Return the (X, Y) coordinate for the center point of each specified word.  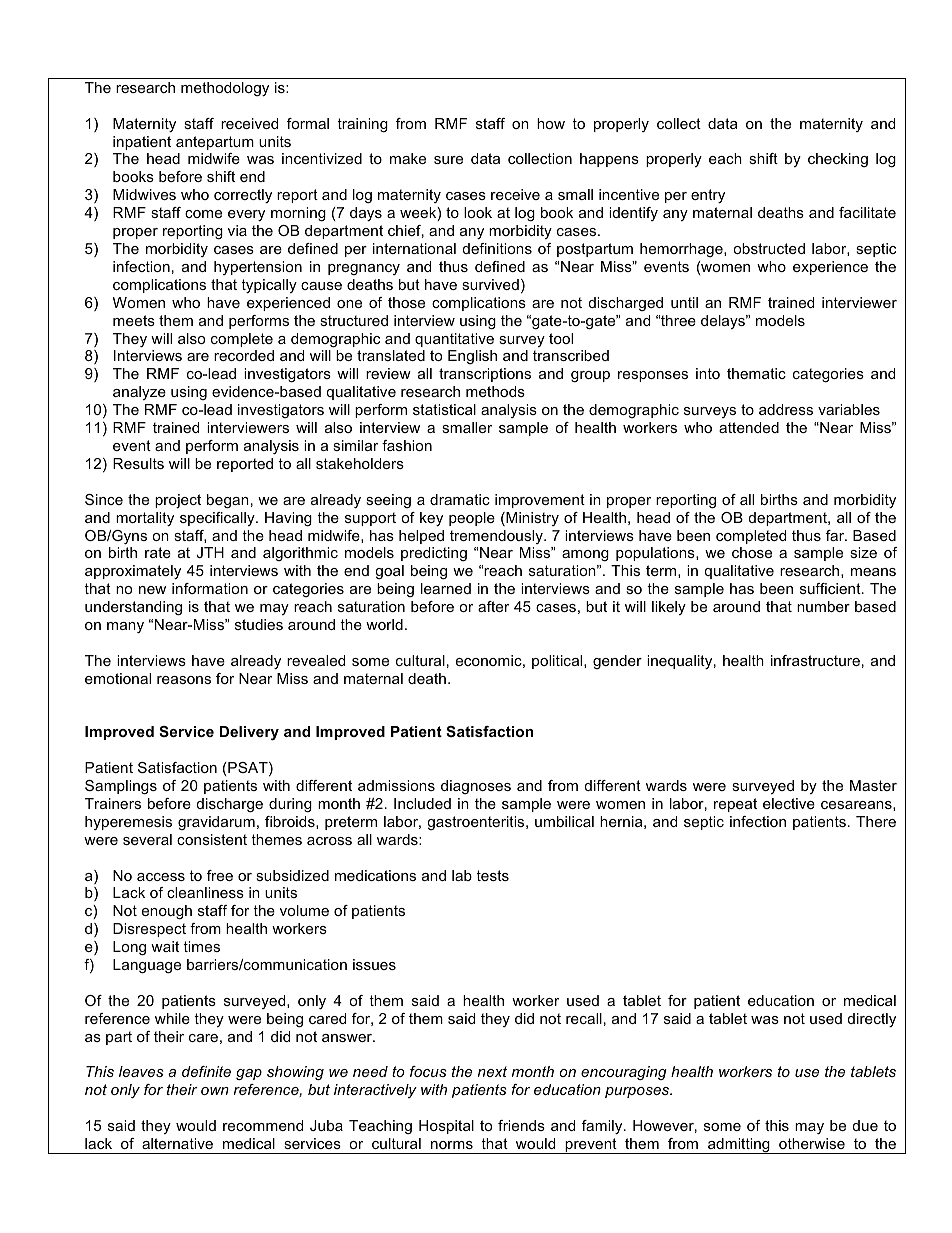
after (493, 606)
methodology (225, 89)
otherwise (812, 1143)
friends (521, 1125)
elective (789, 803)
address (786, 409)
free (220, 875)
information (210, 588)
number (823, 606)
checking (838, 160)
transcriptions (485, 375)
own (215, 1091)
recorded (244, 355)
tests (492, 875)
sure (448, 160)
